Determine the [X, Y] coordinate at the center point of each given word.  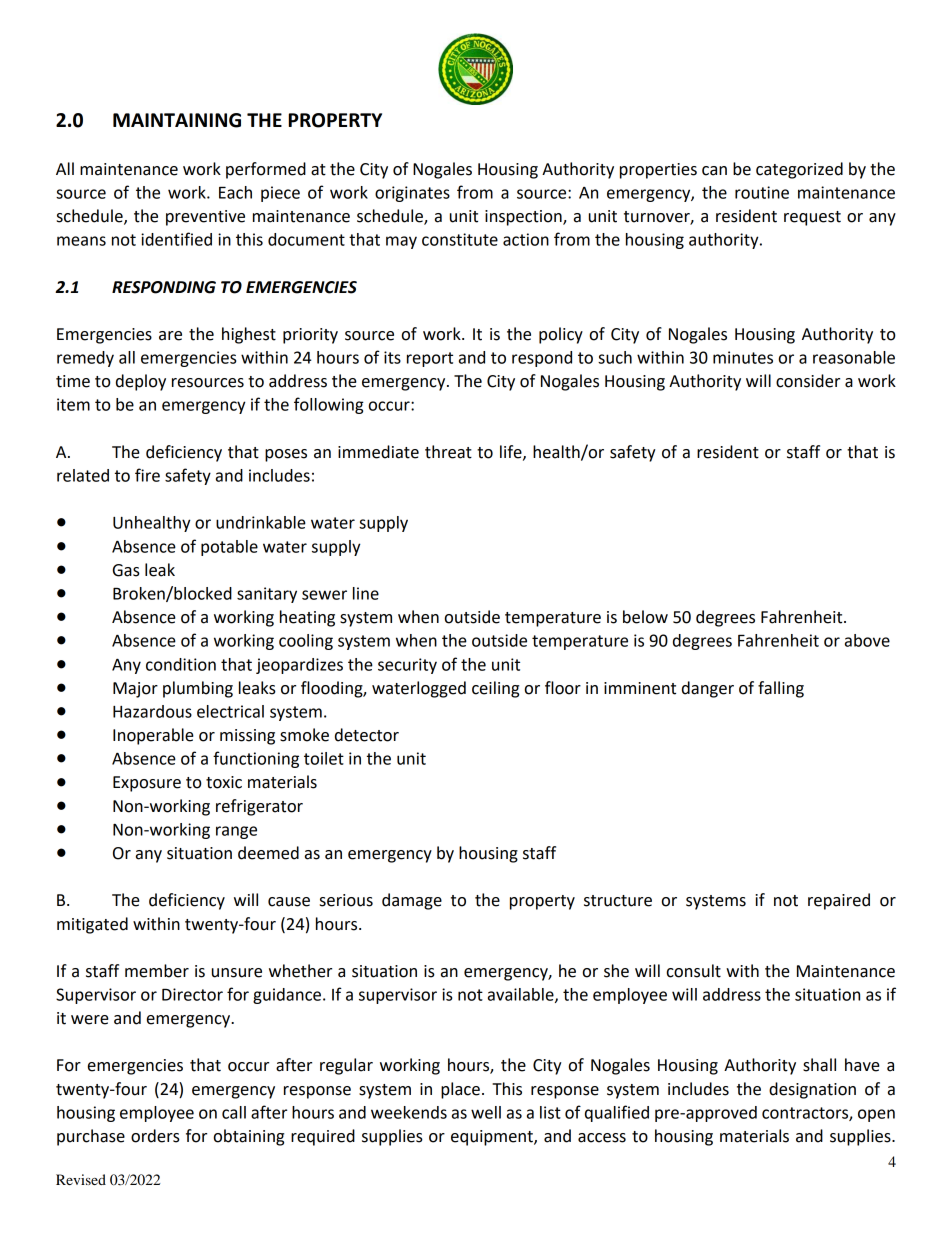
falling [781, 689]
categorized [799, 170]
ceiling [495, 689]
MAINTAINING [177, 120]
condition [181, 664]
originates [412, 194]
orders [155, 1136]
